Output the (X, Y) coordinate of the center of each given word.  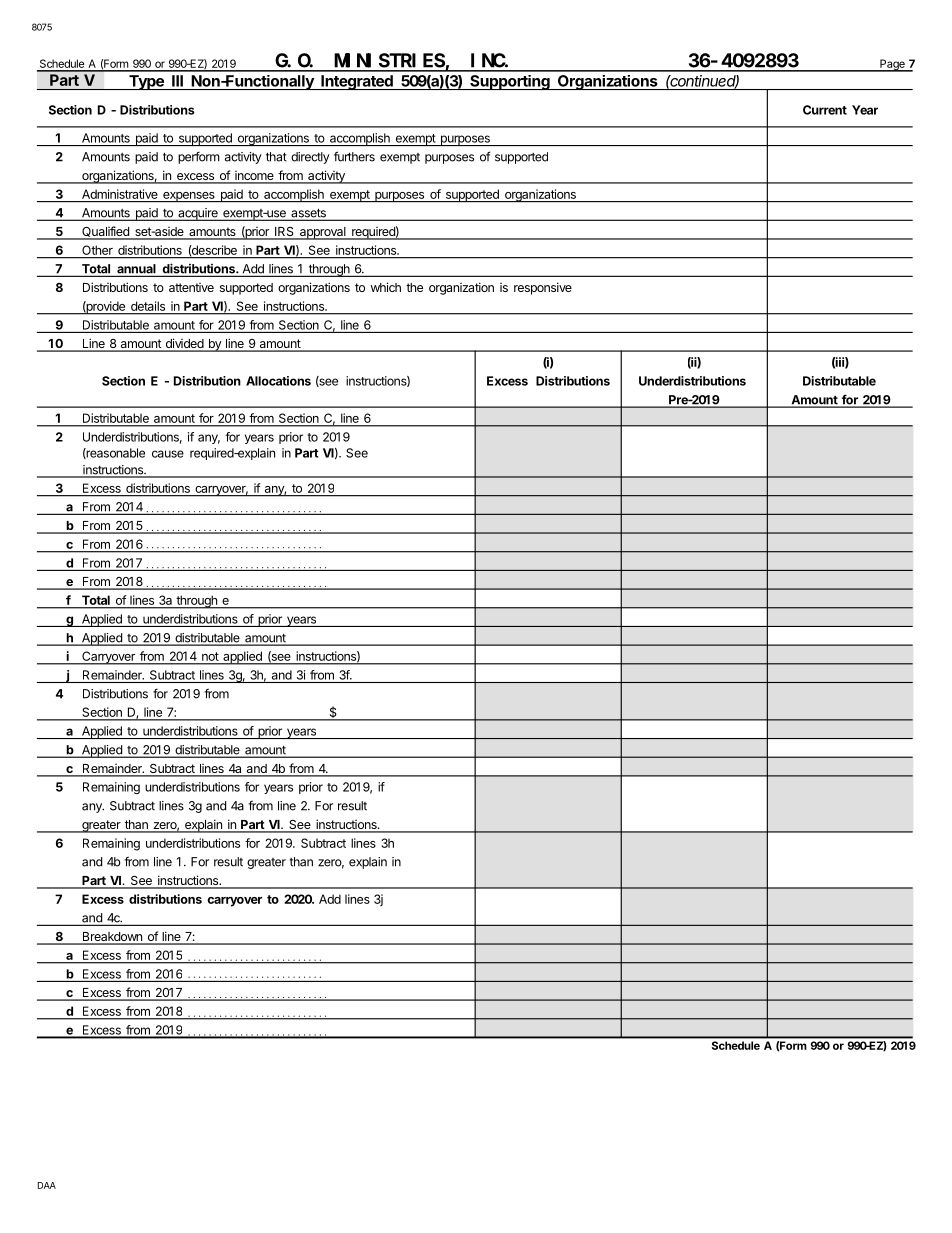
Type (146, 82)
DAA (47, 1185)
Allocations (278, 381)
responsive (543, 288)
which (386, 287)
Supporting (510, 82)
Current (825, 110)
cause (168, 454)
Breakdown (112, 938)
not (210, 656)
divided (184, 344)
